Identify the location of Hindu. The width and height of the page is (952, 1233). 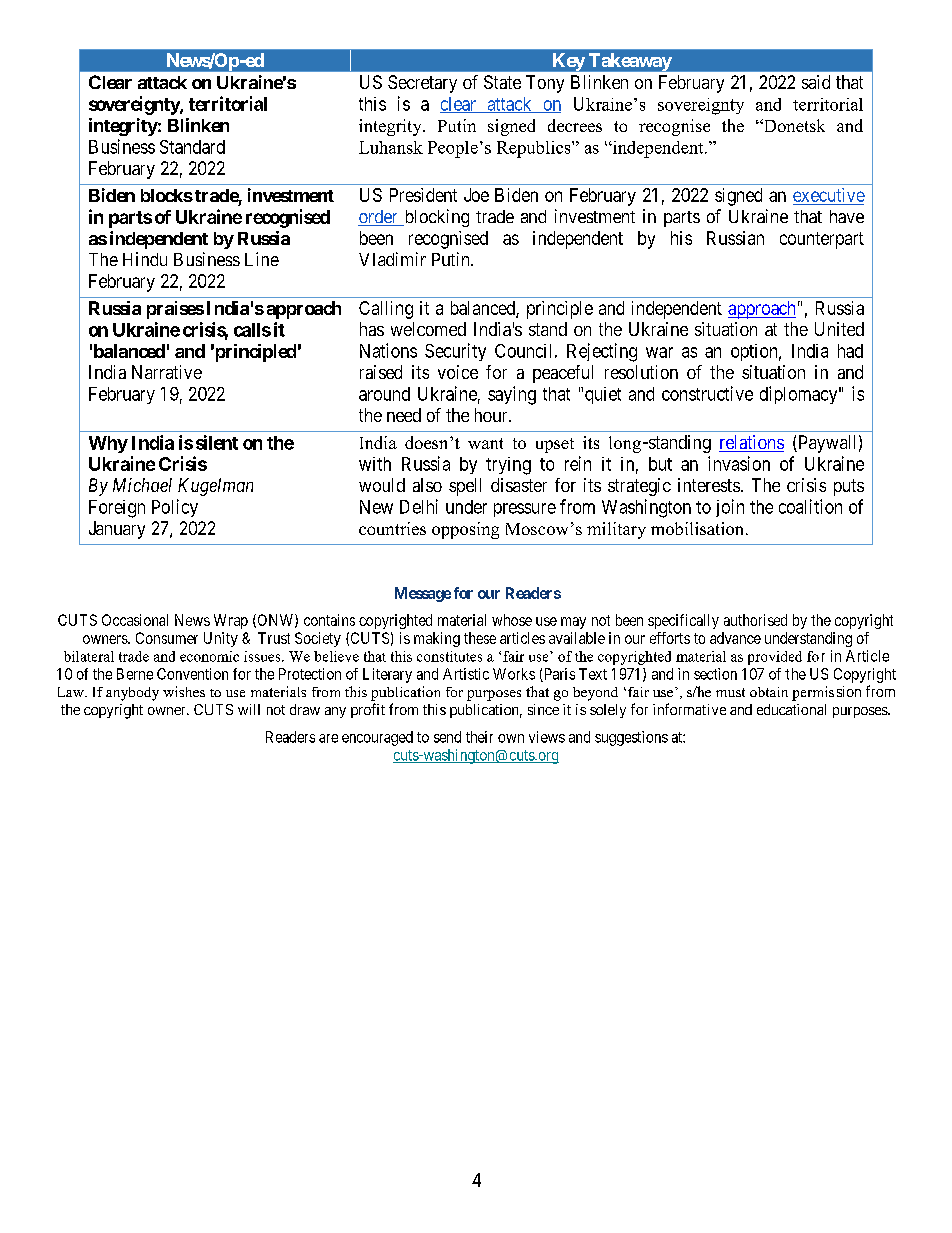
(145, 259).
